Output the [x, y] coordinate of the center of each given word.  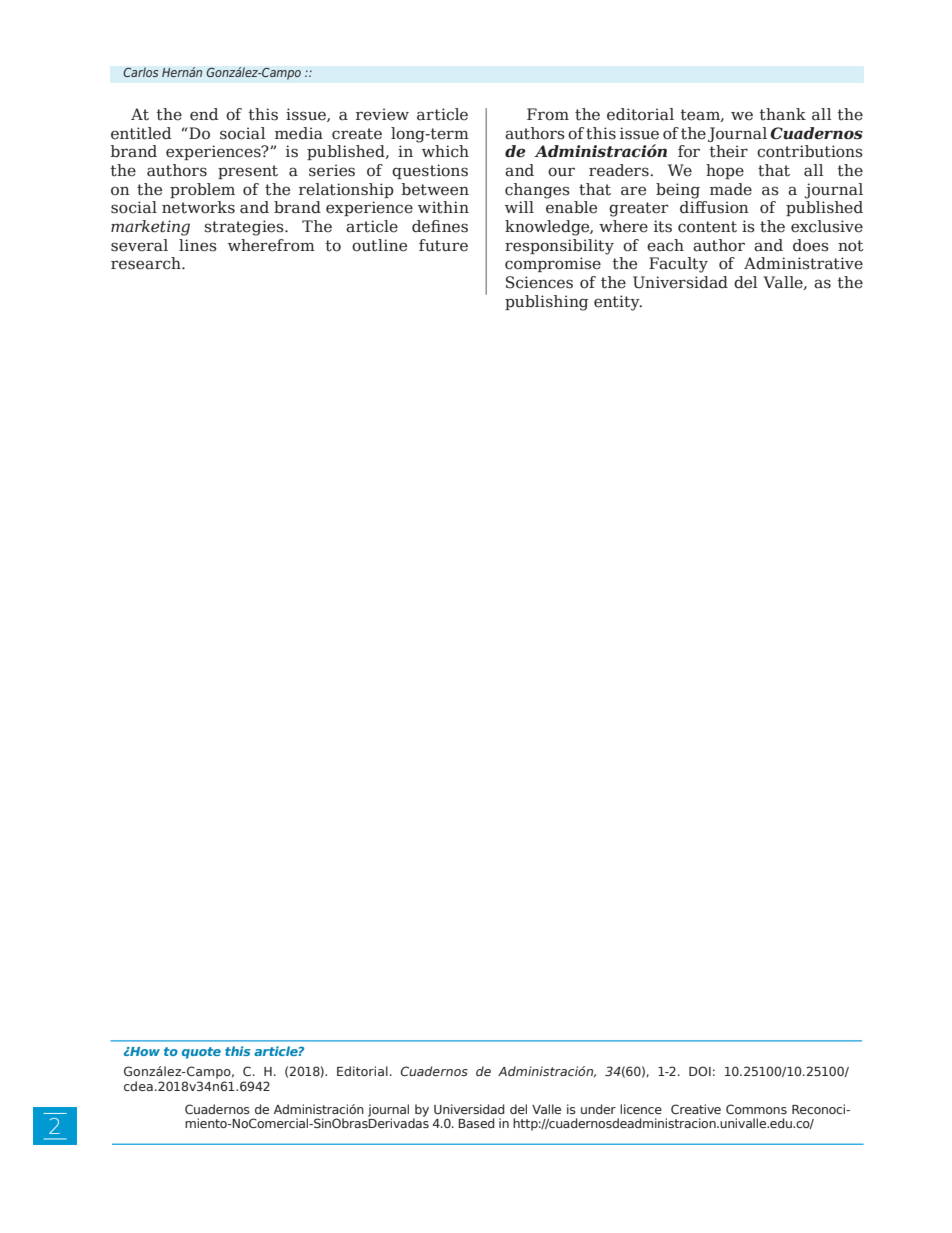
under [598, 1109]
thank [782, 114]
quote [201, 1053]
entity [618, 303]
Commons [756, 1109]
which [445, 151]
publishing [546, 303]
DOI [700, 1071]
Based [476, 1123]
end [204, 114]
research [147, 263]
